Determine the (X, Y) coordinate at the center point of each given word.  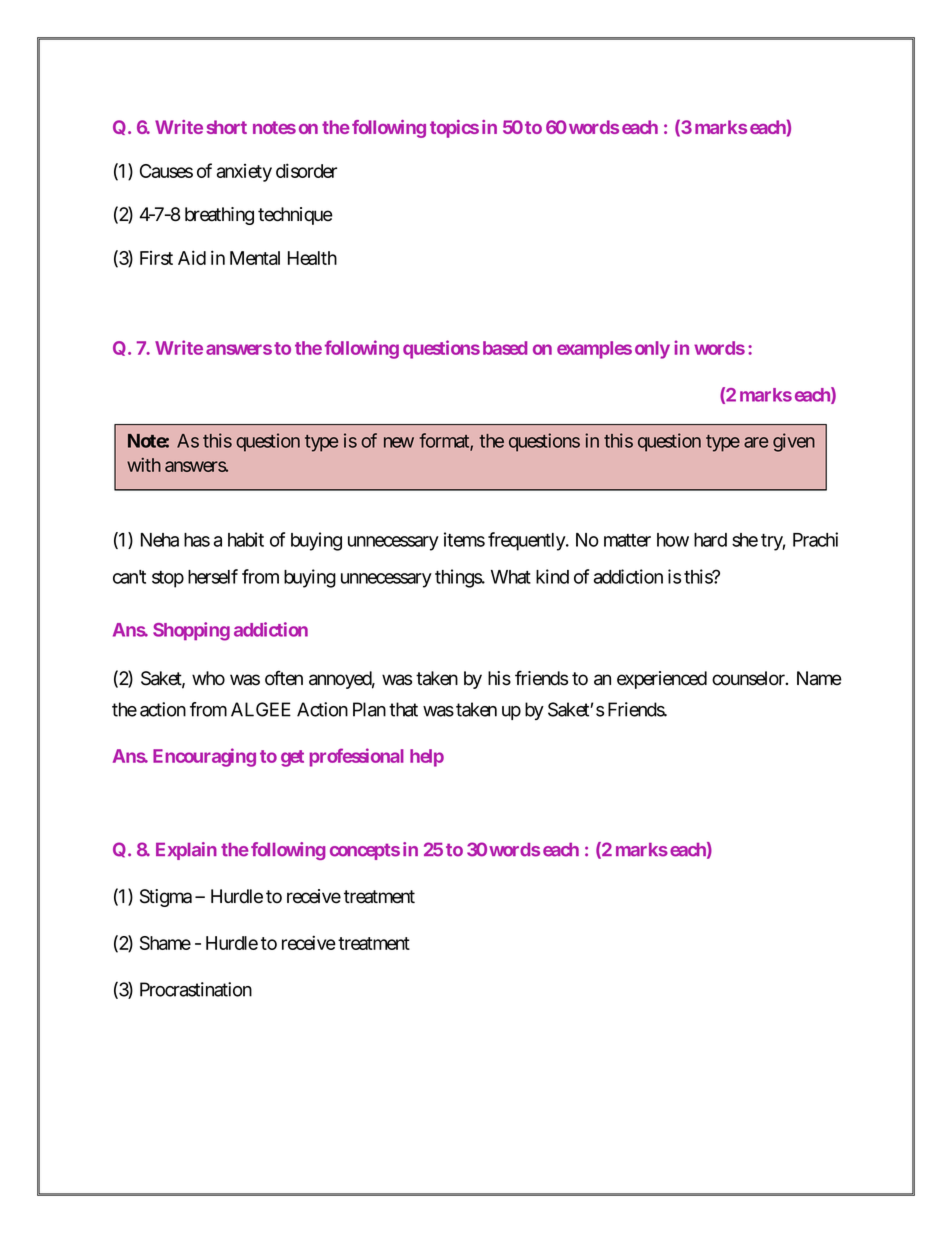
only (652, 350)
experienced (662, 680)
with (144, 465)
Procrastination (196, 989)
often (284, 678)
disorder (306, 170)
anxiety (244, 173)
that (403, 709)
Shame (165, 943)
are (756, 442)
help (427, 758)
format (445, 441)
